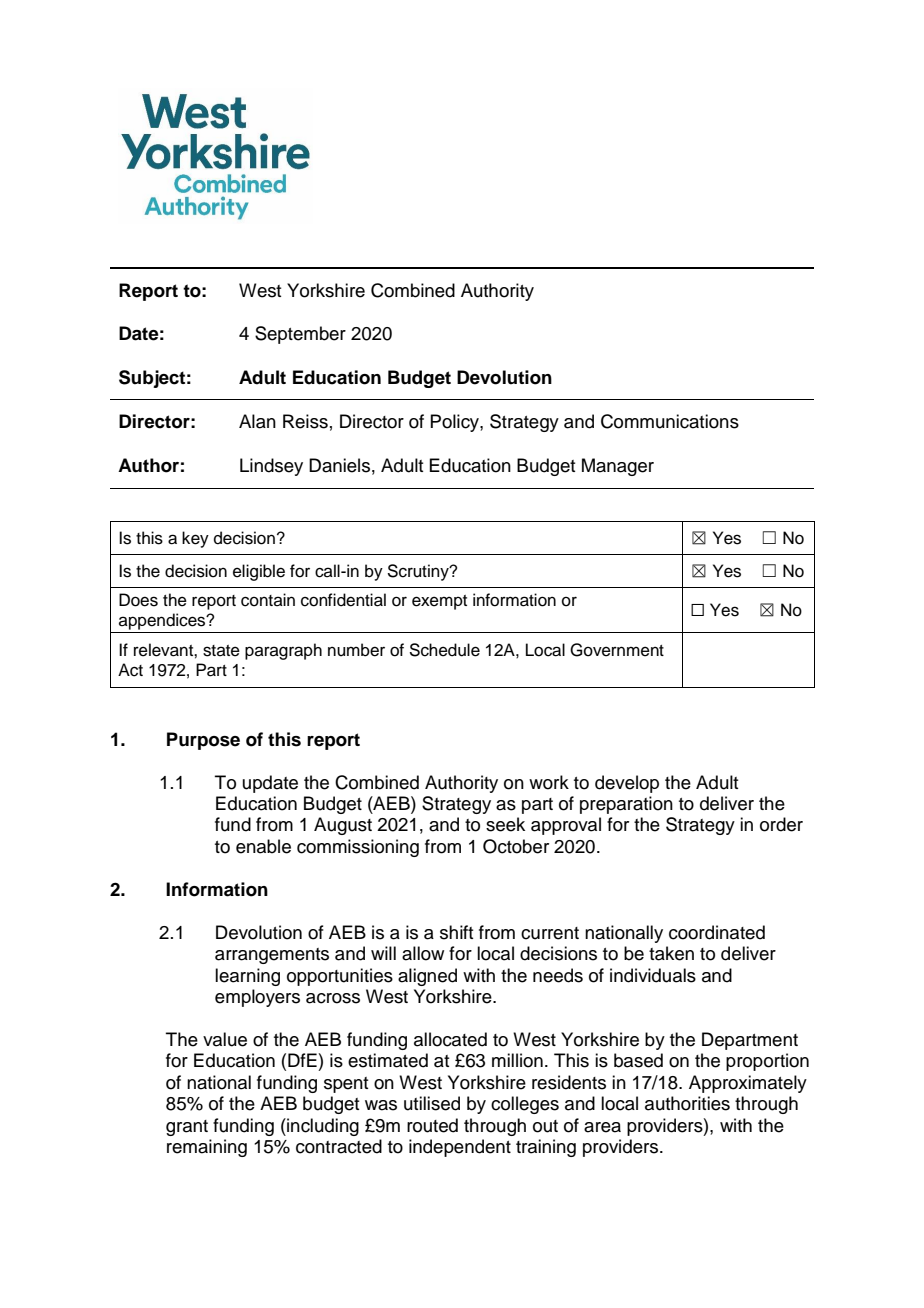 The height and width of the page is (1308, 924). What do you see at coordinates (670, 421) in the page?
I see `Communications` at bounding box center [670, 421].
